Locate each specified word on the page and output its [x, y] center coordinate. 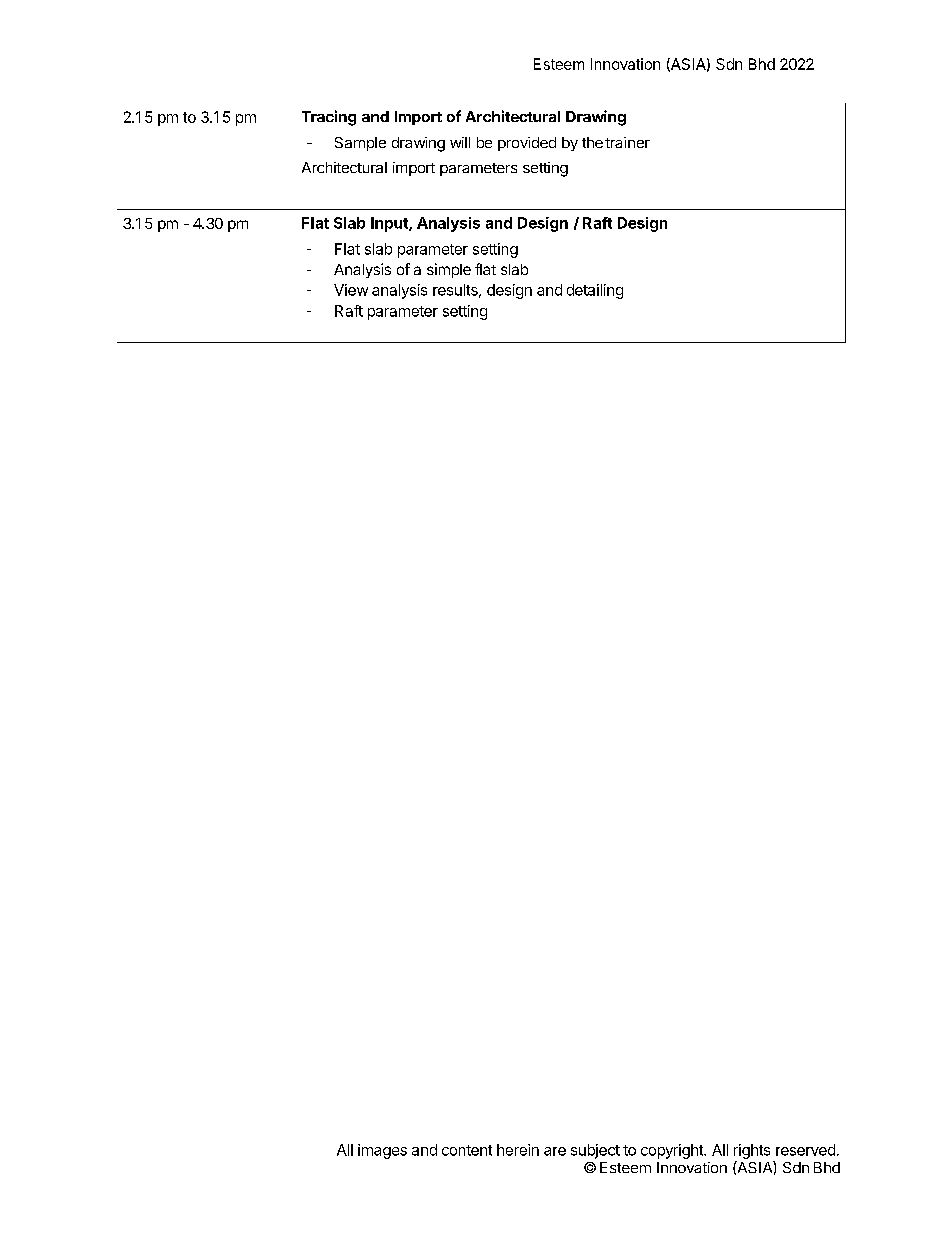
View [351, 290]
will [460, 142]
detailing [595, 291]
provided [527, 144]
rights [752, 1151]
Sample [360, 144]
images [382, 1151]
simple [449, 270]
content [467, 1150]
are [555, 1151]
